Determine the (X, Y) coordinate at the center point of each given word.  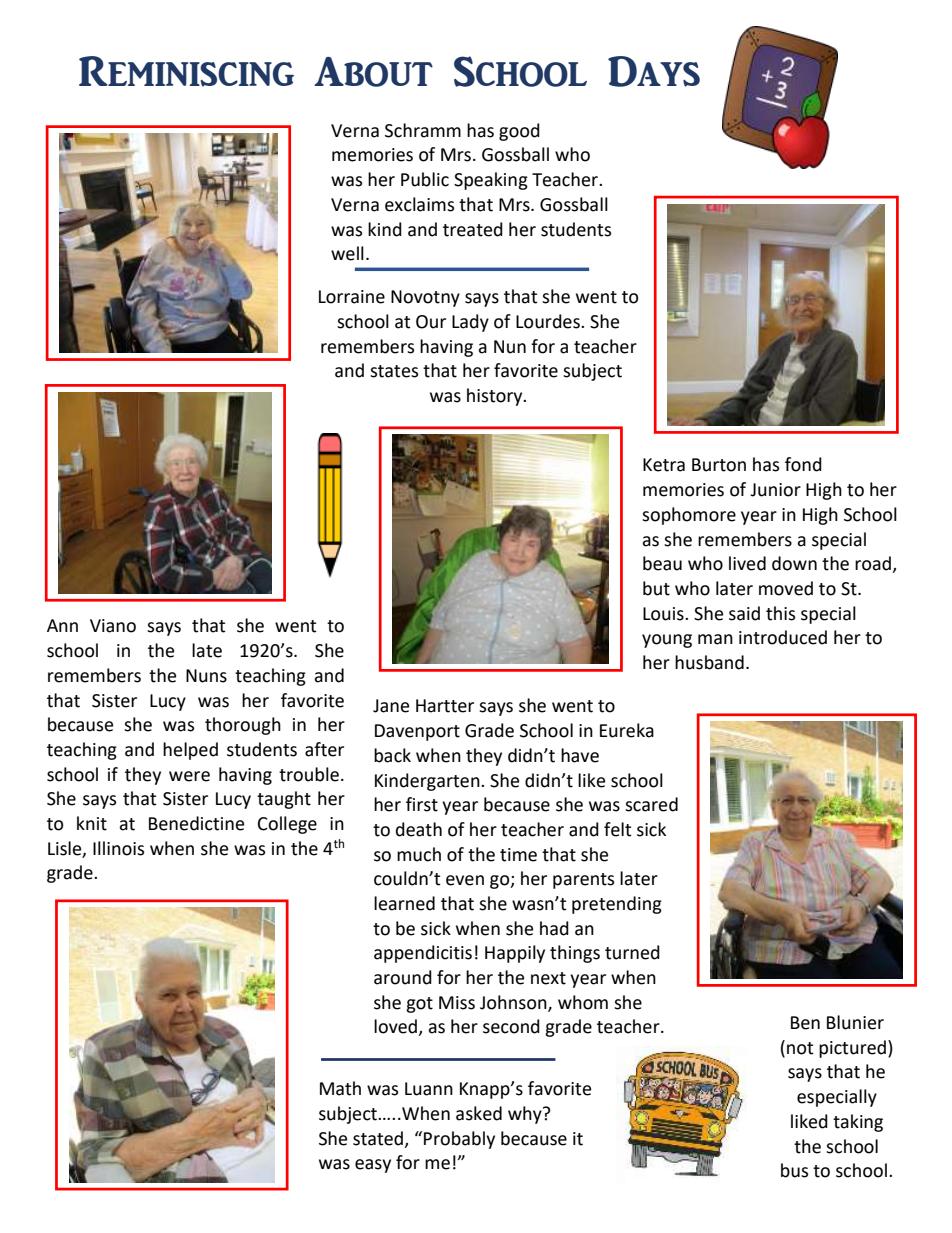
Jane (391, 706)
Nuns (206, 676)
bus (794, 1170)
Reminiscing (186, 71)
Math (340, 1088)
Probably (459, 1140)
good (519, 132)
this (780, 613)
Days (654, 71)
